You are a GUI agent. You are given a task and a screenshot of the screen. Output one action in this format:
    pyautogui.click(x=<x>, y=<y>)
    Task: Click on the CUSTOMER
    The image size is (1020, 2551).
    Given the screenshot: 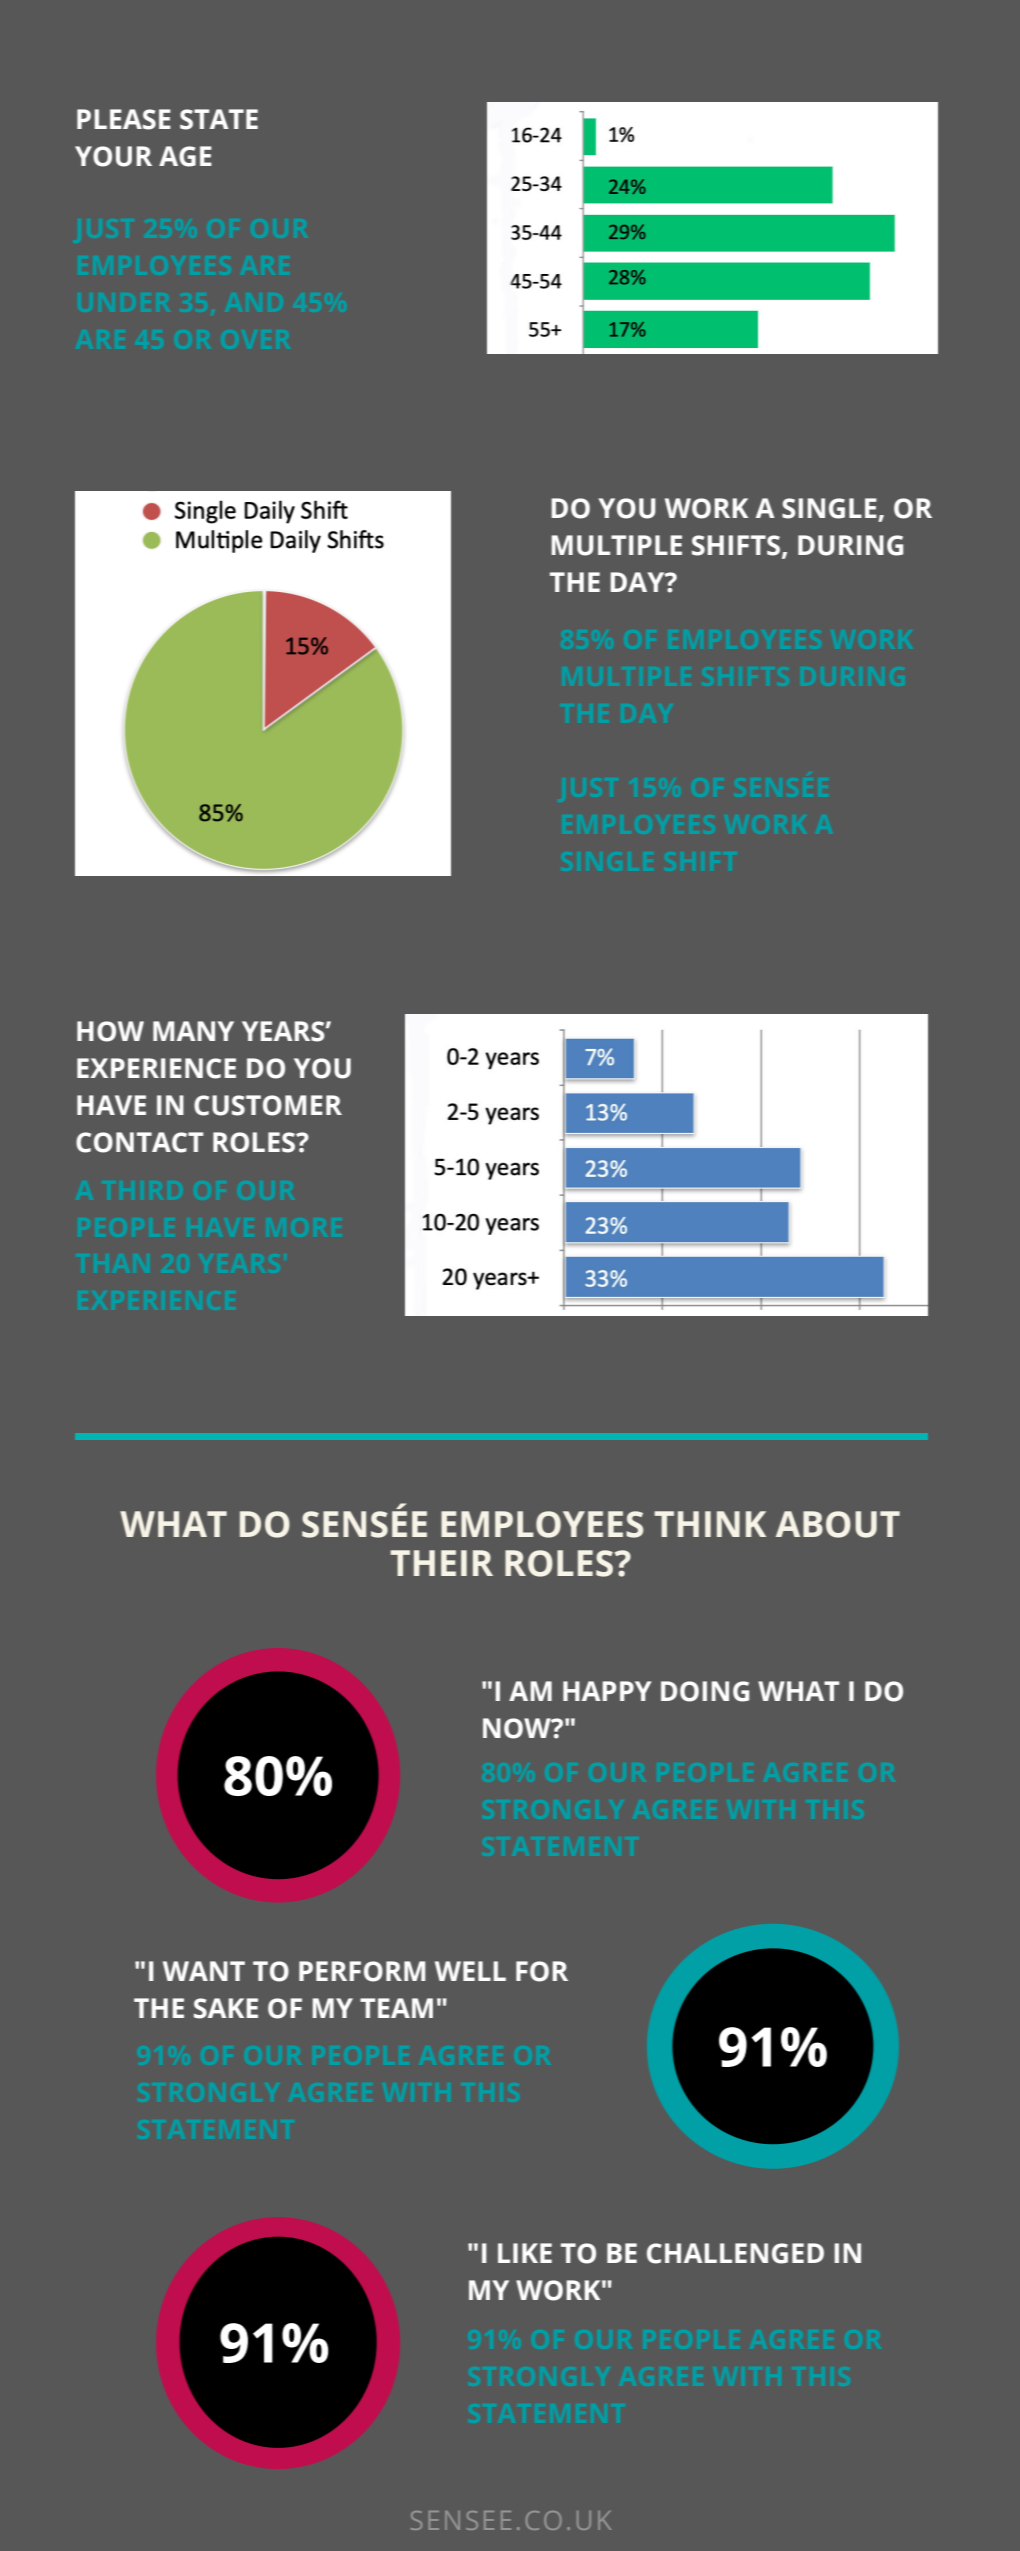 What is the action you would take?
    pyautogui.click(x=268, y=1105)
